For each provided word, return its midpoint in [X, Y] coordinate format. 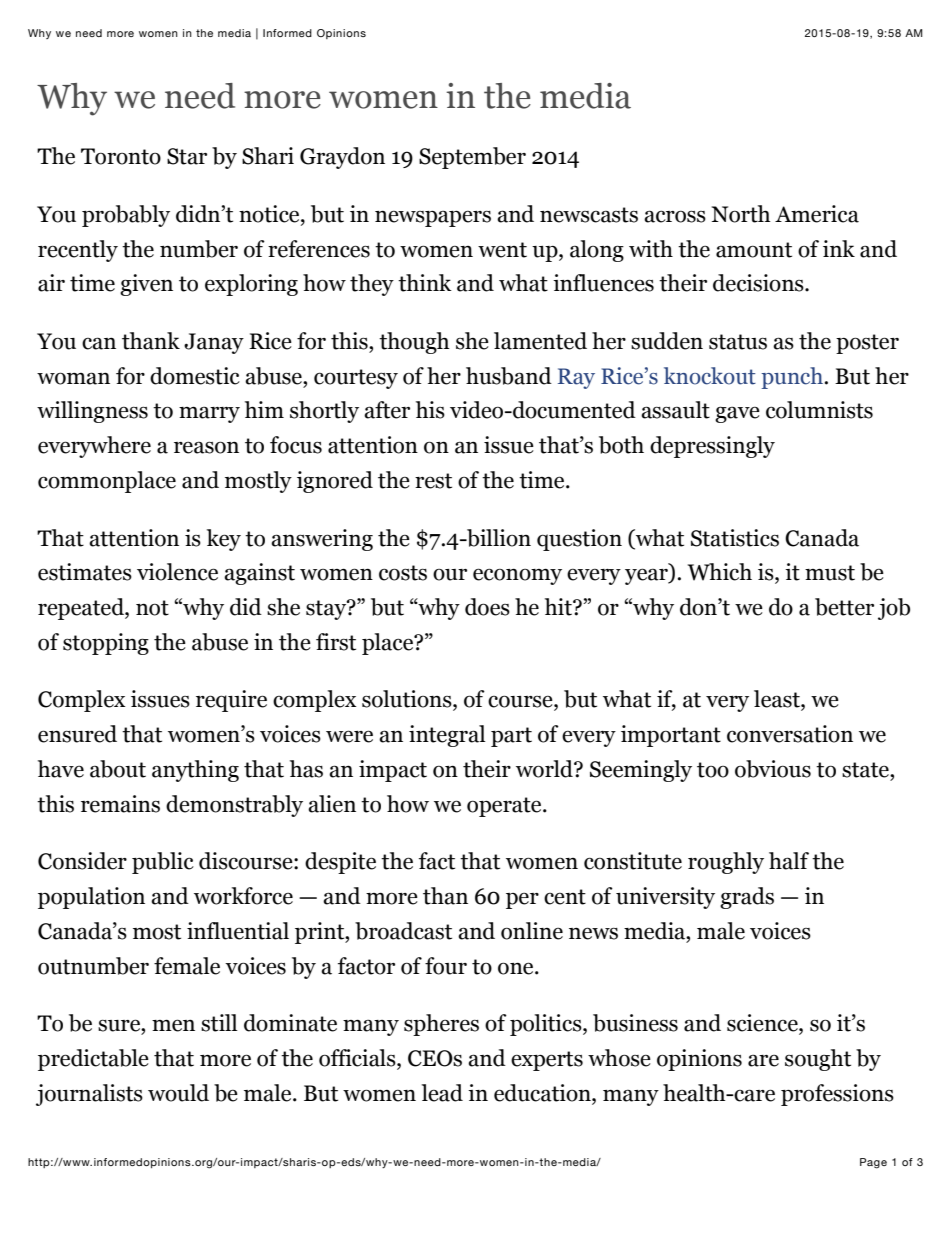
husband [509, 376]
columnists [819, 410]
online [532, 931]
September [472, 158]
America [817, 214]
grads [747, 898]
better [844, 607]
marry [209, 414]
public [163, 863]
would [178, 1093]
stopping [106, 644]
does [487, 607]
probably [126, 216]
